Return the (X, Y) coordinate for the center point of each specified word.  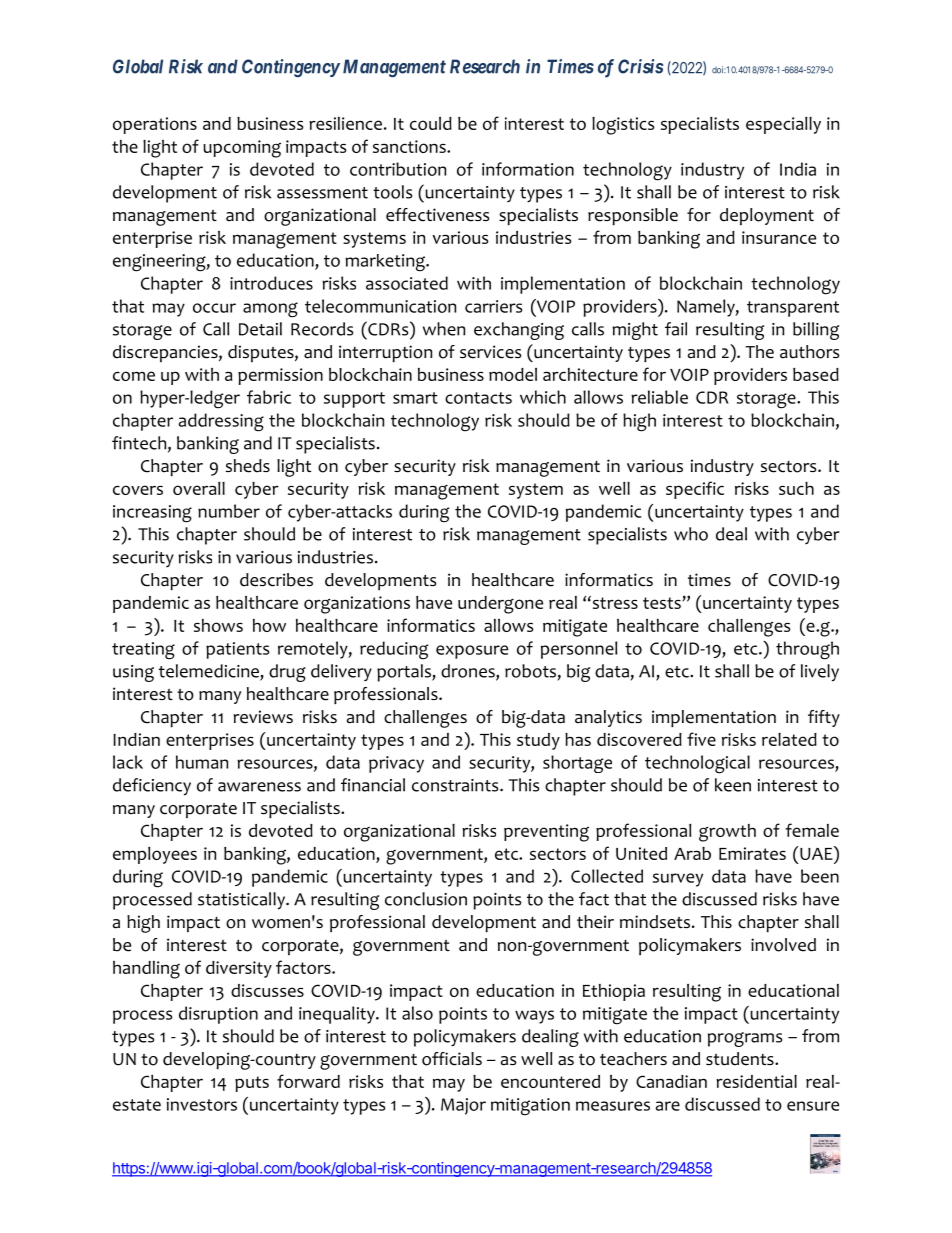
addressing (221, 422)
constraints (456, 785)
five (701, 739)
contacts (478, 398)
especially (783, 125)
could (431, 123)
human (202, 762)
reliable (659, 397)
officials (452, 1059)
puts (252, 1084)
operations (155, 125)
